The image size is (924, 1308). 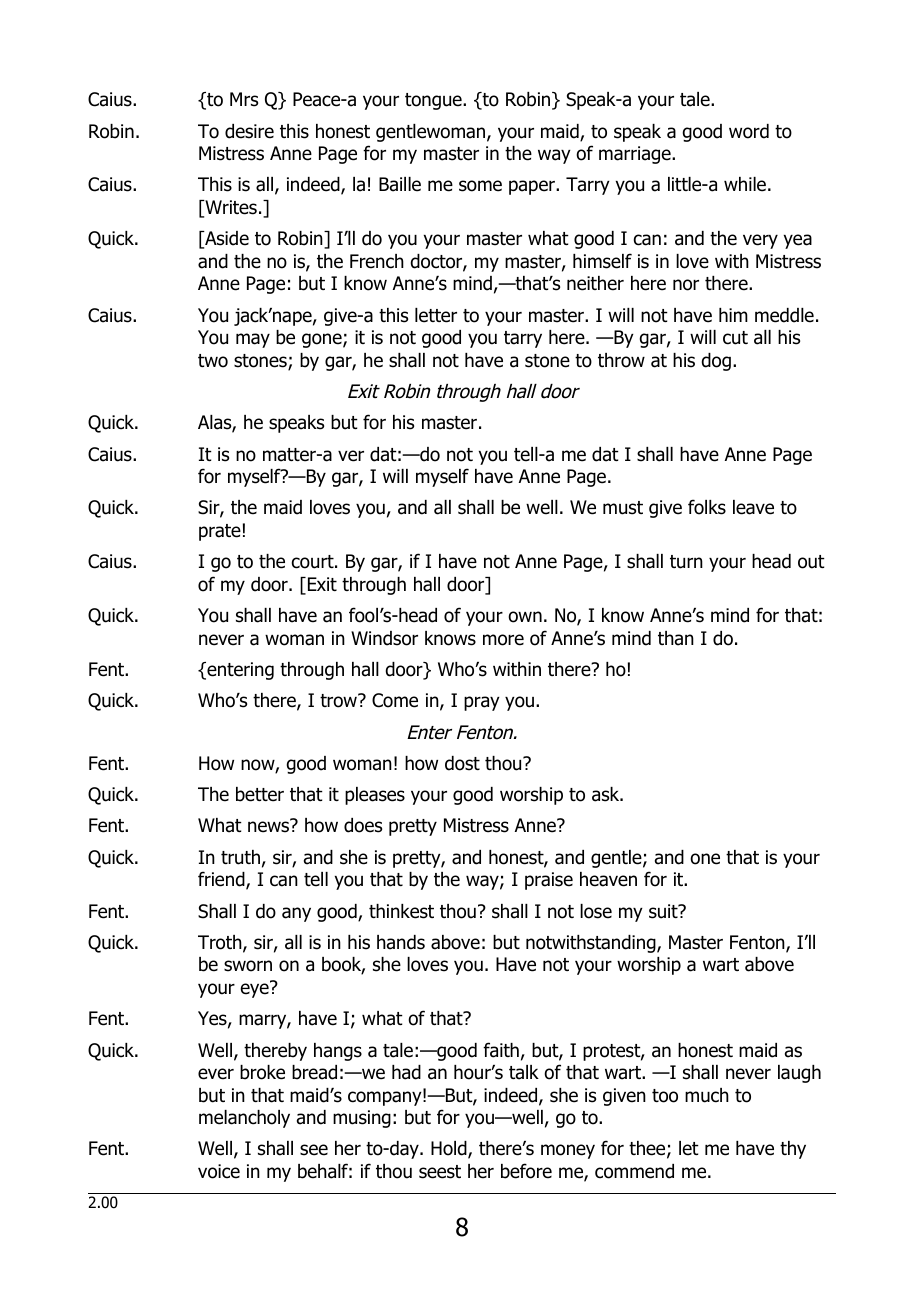 I want to click on word, so click(x=749, y=131).
